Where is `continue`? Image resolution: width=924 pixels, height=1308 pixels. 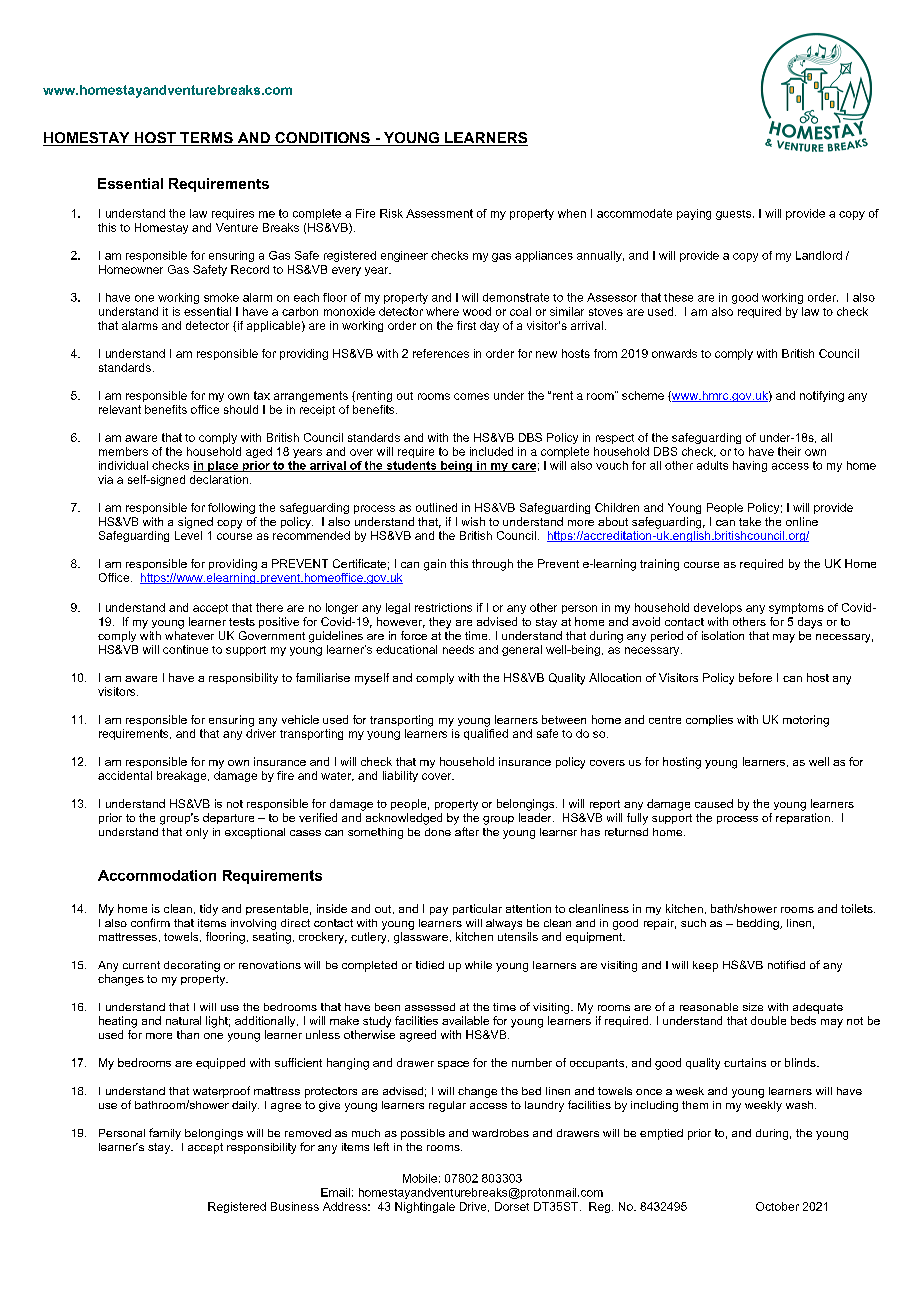 continue is located at coordinates (185, 649).
